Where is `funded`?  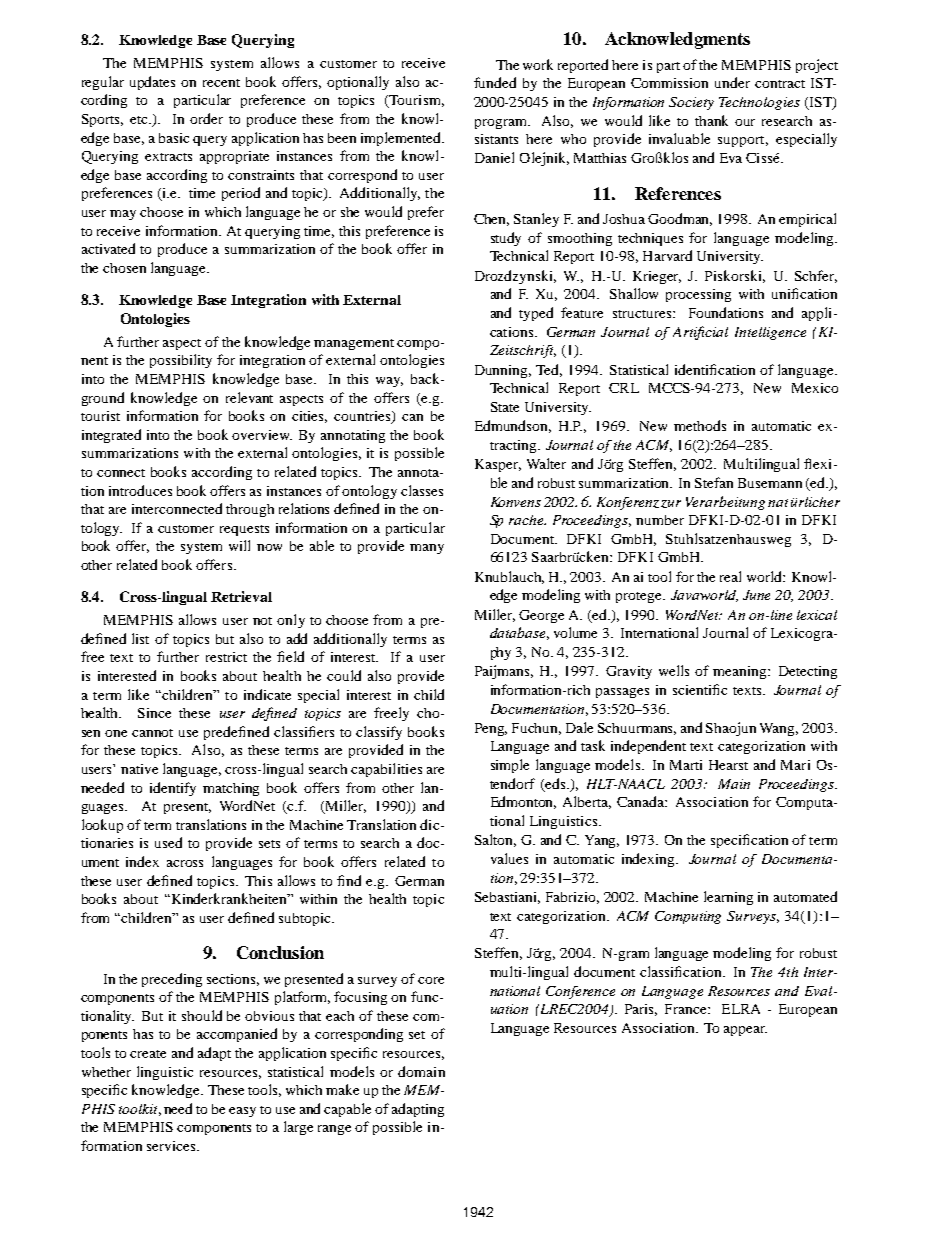
funded is located at coordinates (495, 82).
